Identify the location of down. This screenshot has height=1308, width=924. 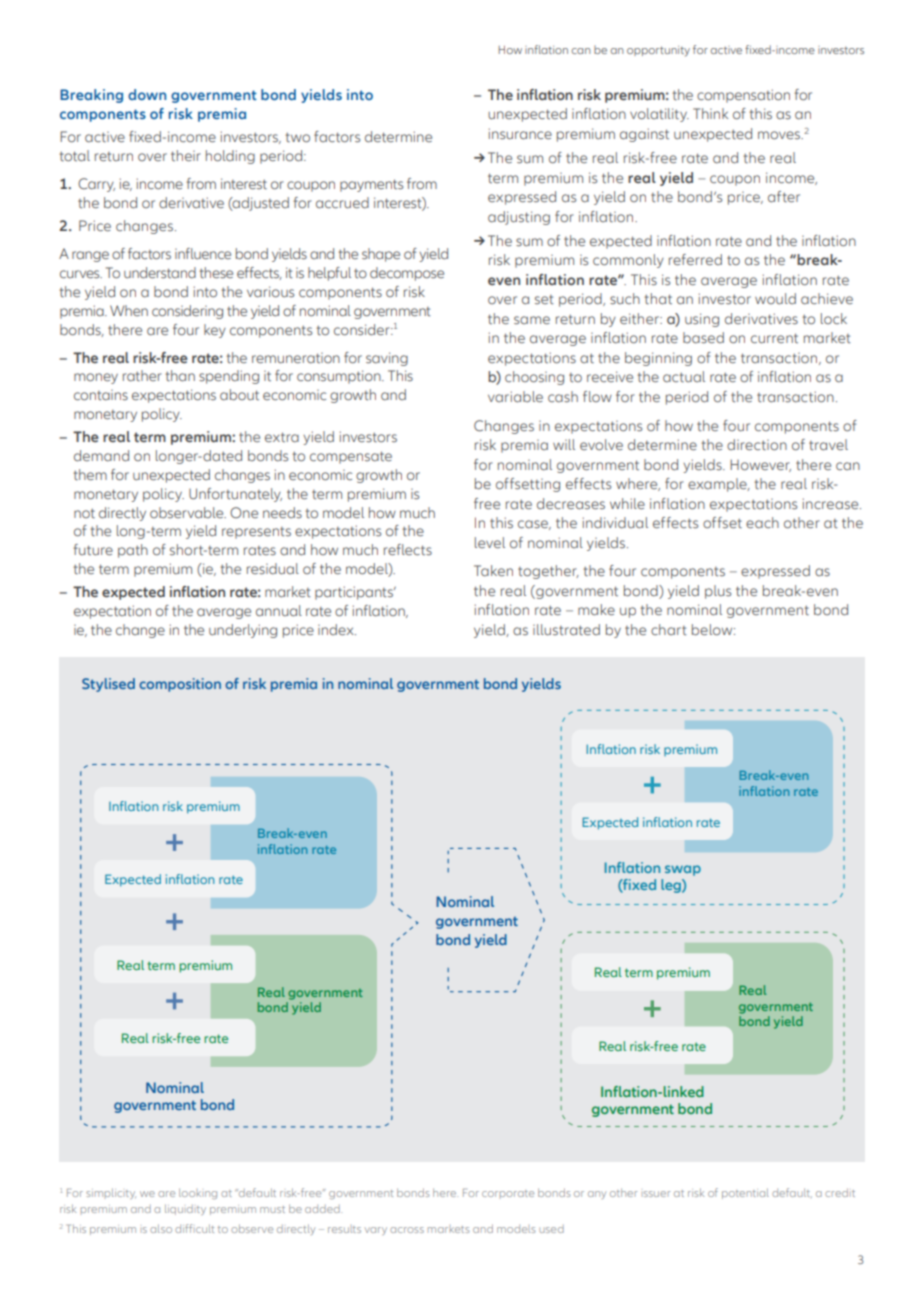
(147, 94).
